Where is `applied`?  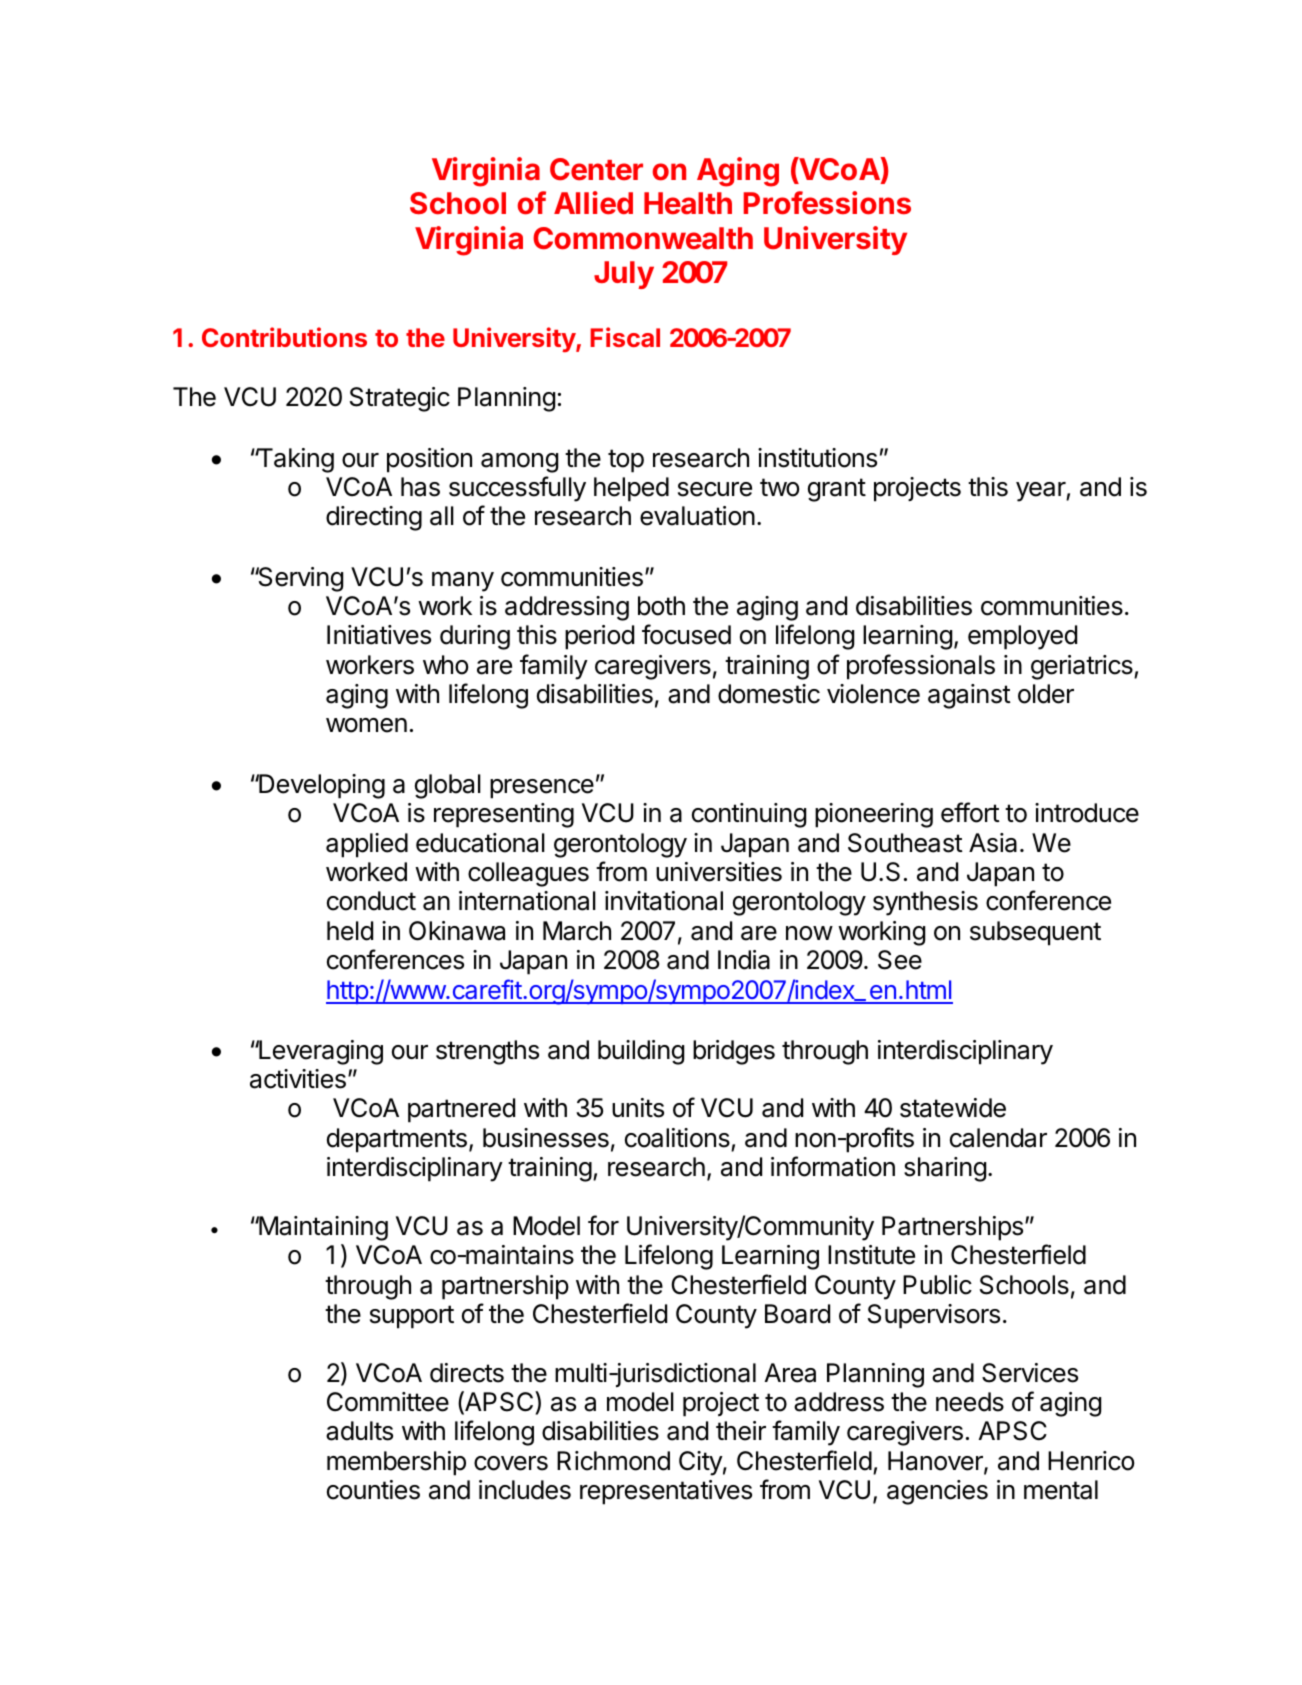 applied is located at coordinates (367, 845).
